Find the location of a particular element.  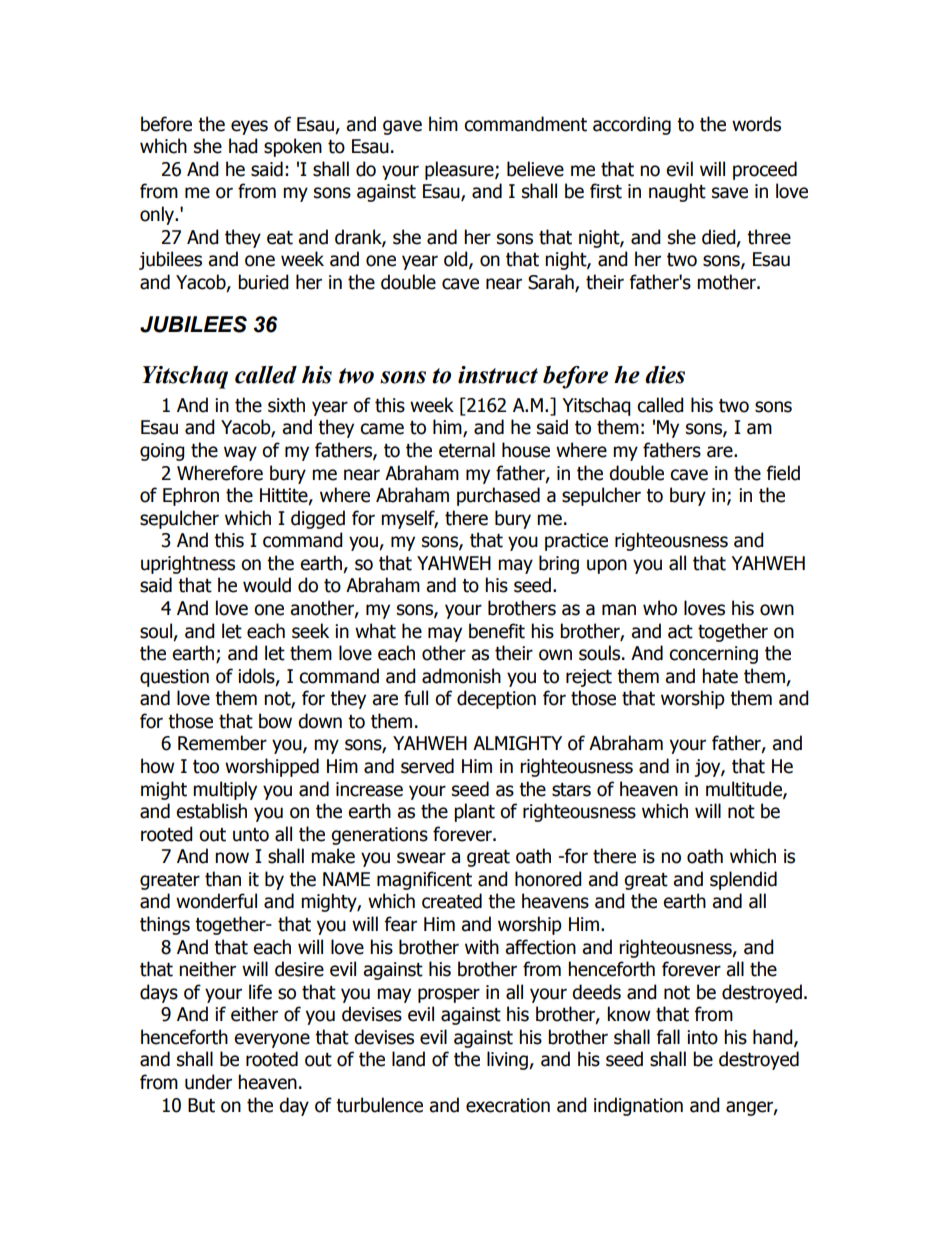

benefit is located at coordinates (497, 631).
